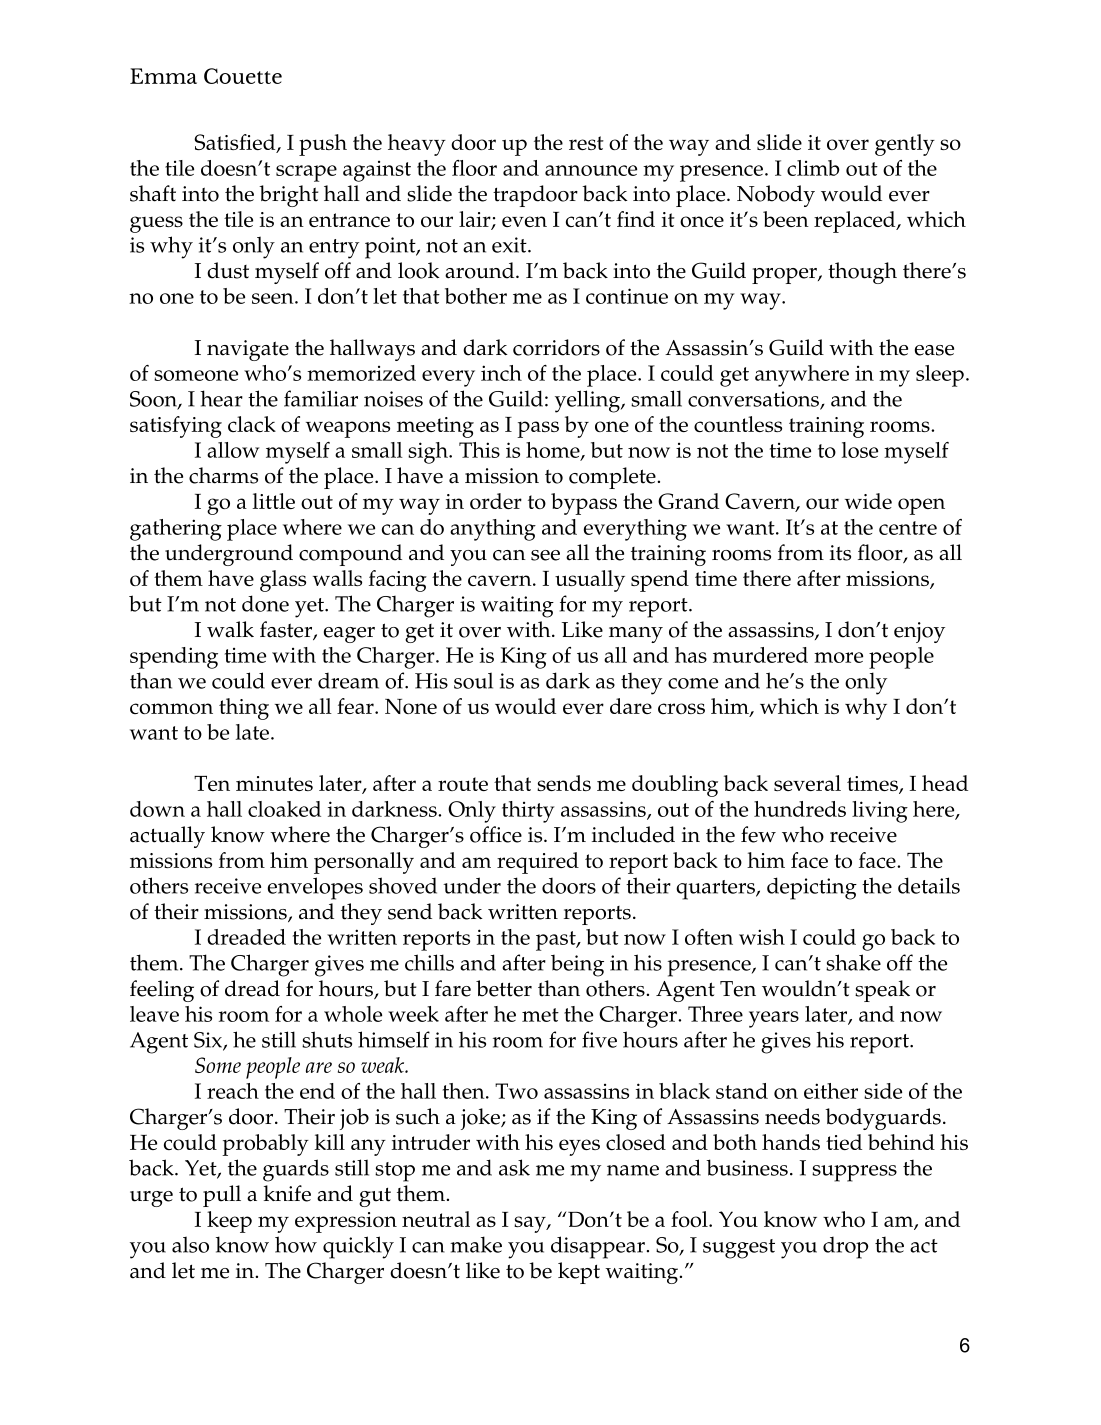 This screenshot has height=1425, width=1101. What do you see at coordinates (236, 143) in the screenshot?
I see `Satisfied` at bounding box center [236, 143].
